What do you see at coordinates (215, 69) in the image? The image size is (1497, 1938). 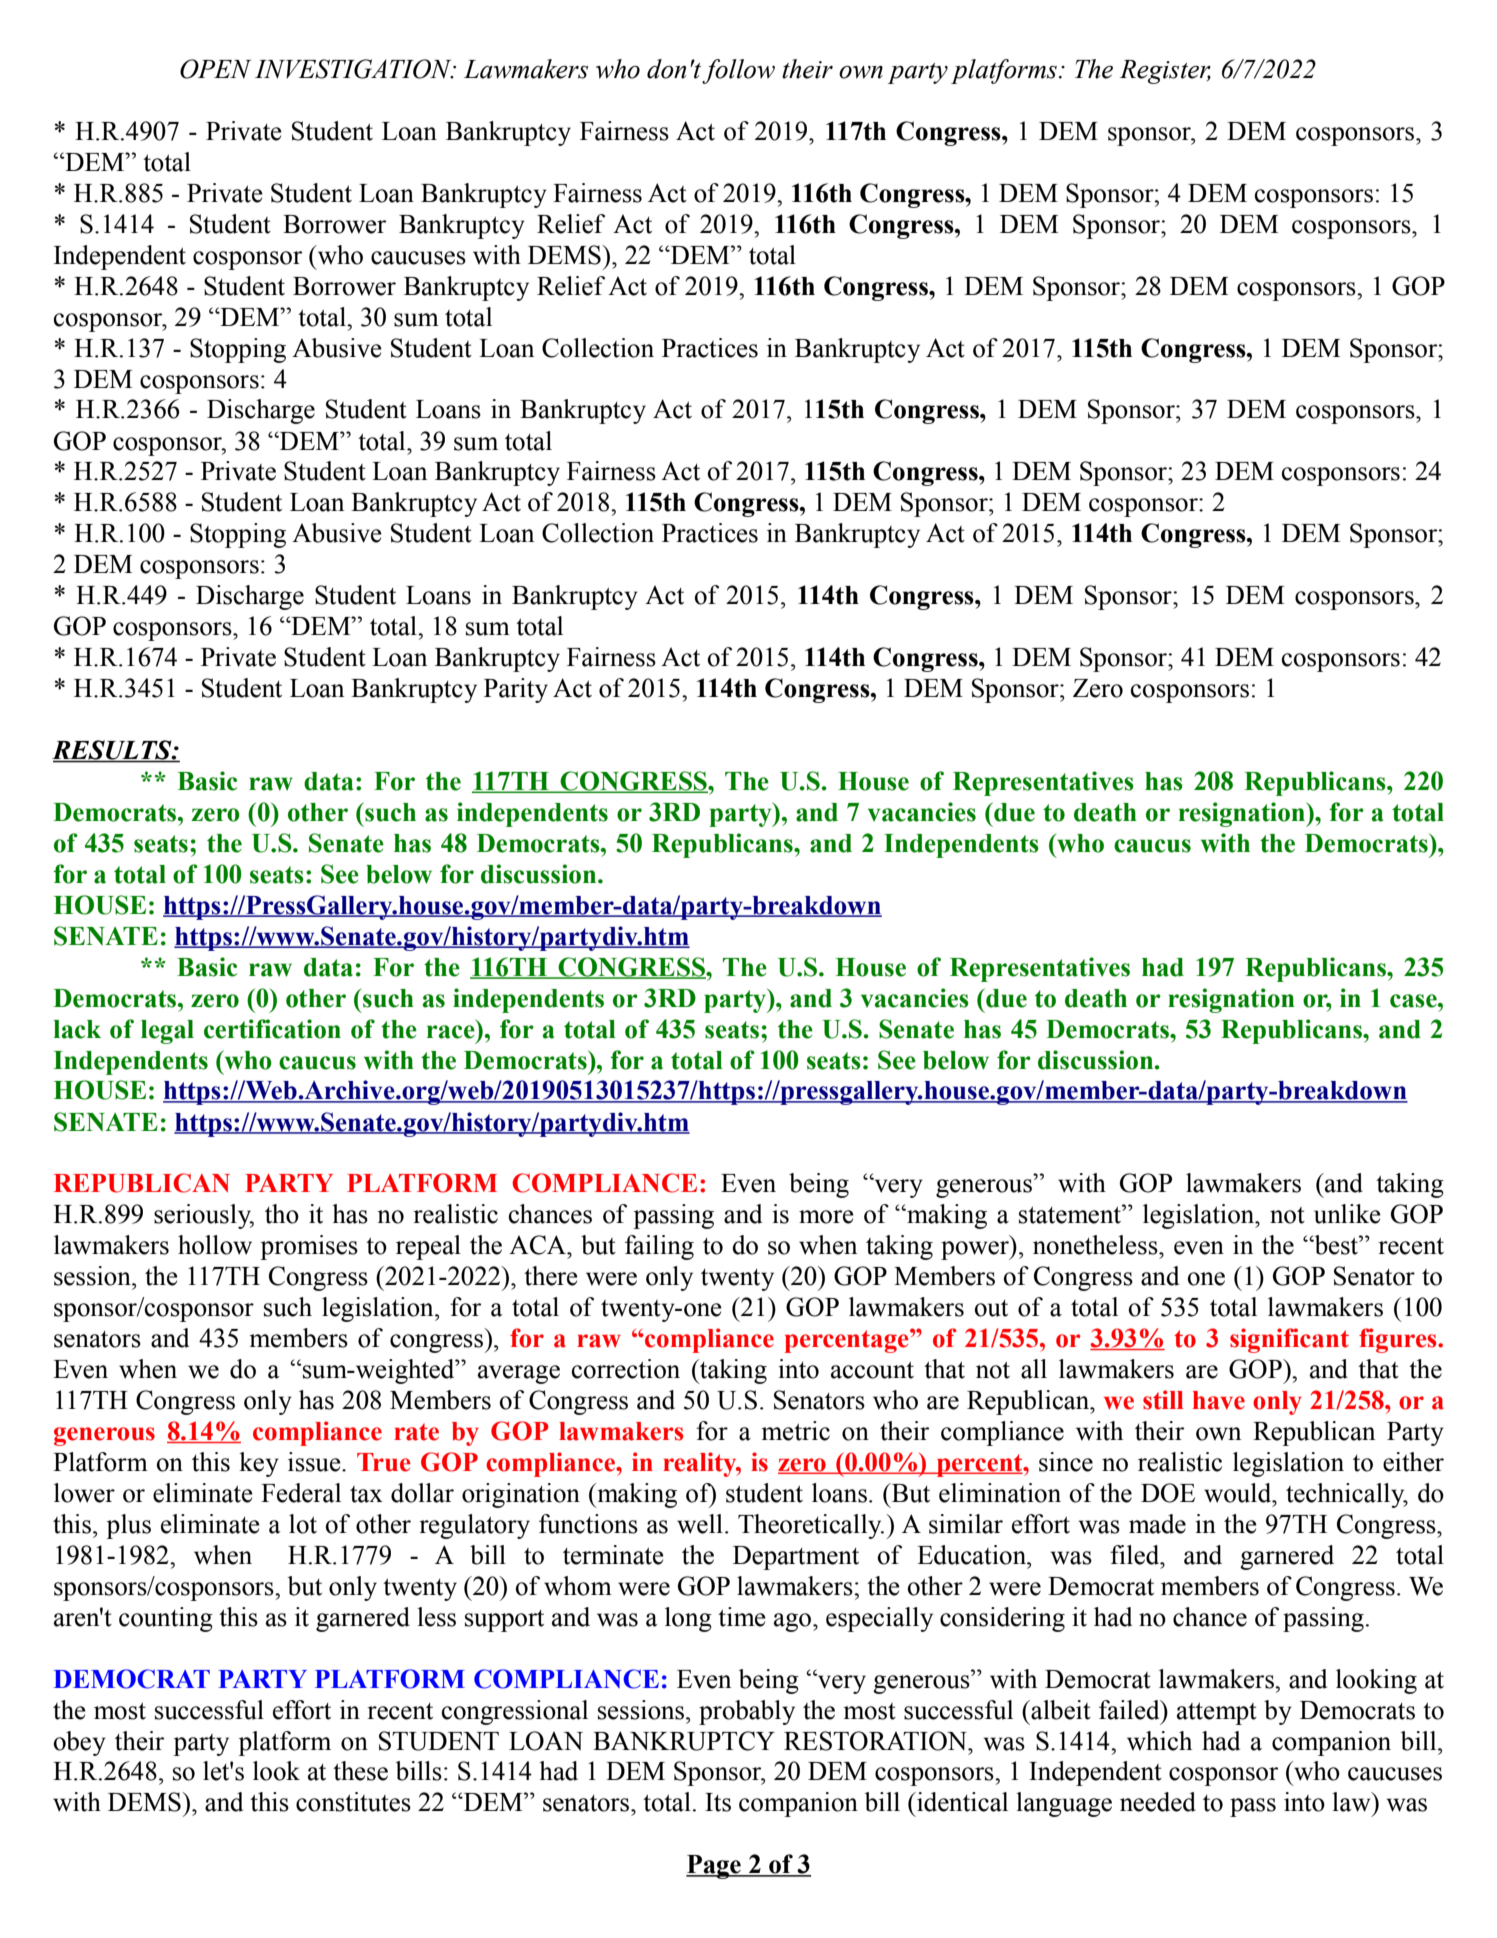 I see `OPEN` at bounding box center [215, 69].
